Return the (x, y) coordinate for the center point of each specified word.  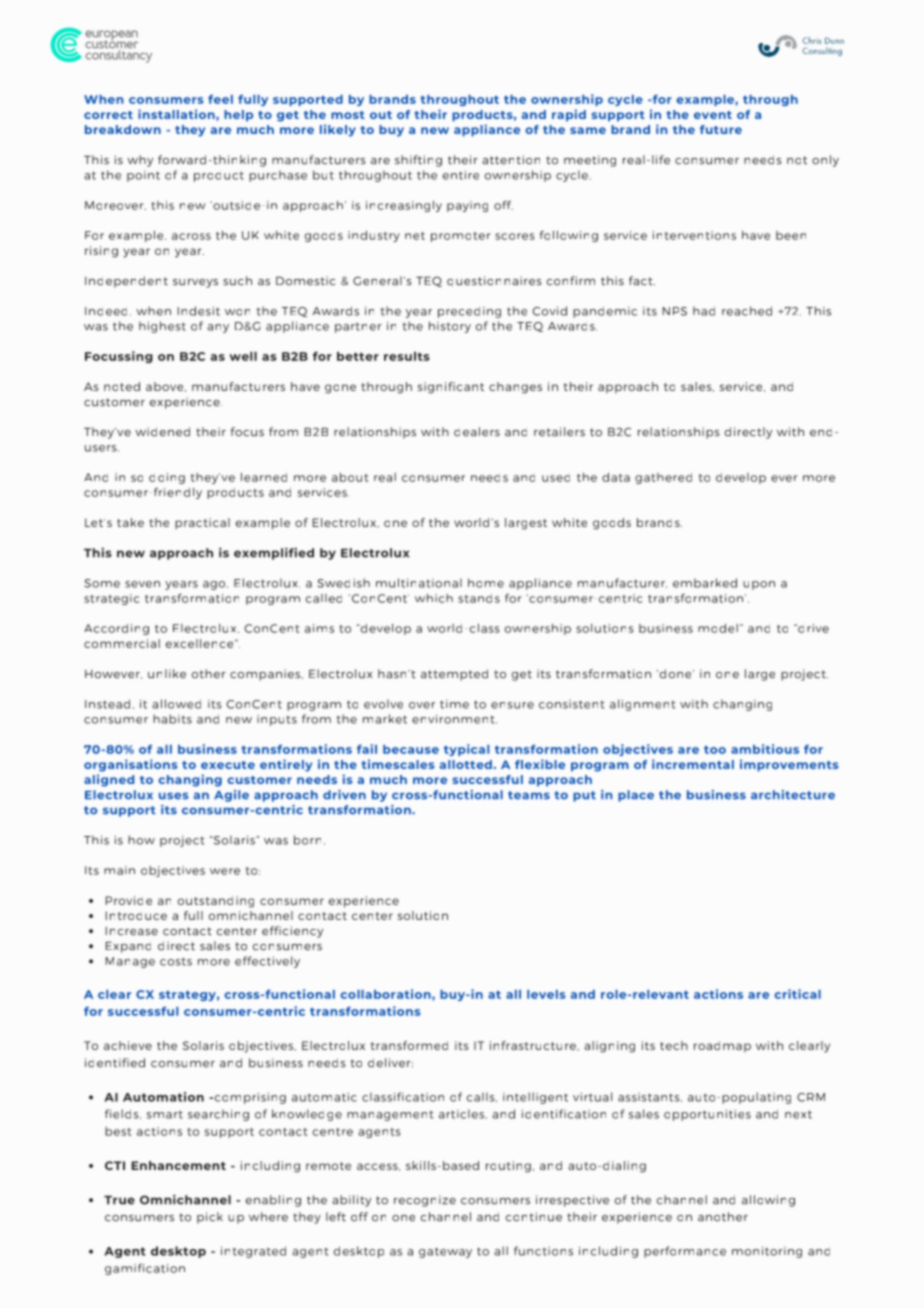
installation (177, 114)
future (721, 129)
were (225, 871)
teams (529, 795)
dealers (477, 432)
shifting (418, 161)
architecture (793, 795)
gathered (663, 478)
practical (202, 523)
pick (210, 1218)
